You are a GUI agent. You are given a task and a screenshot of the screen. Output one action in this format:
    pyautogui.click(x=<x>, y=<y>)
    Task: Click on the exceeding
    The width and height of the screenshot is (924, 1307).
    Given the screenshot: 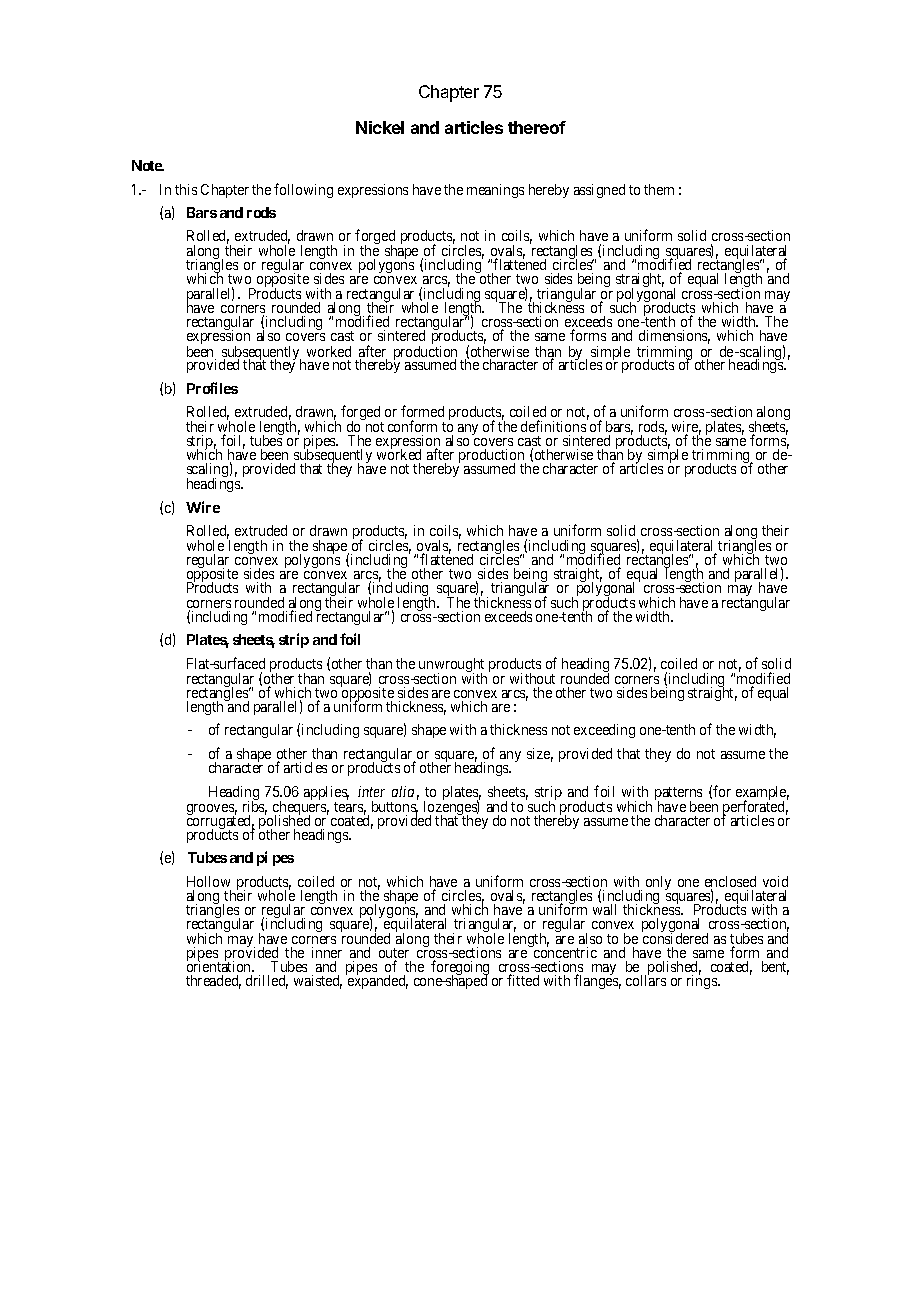 What is the action you would take?
    pyautogui.click(x=604, y=731)
